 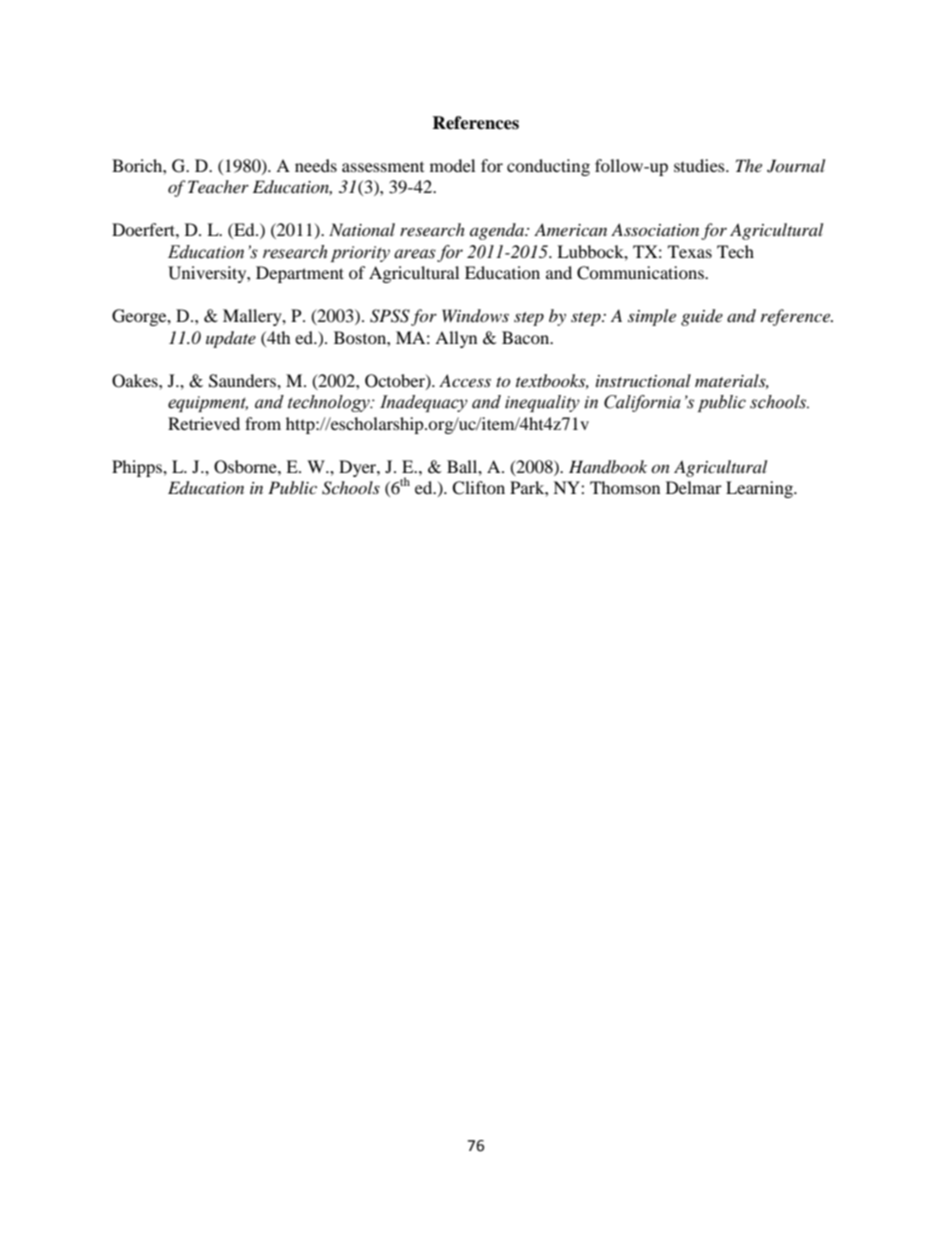 What do you see at coordinates (218, 186) in the screenshot?
I see `Teacher` at bounding box center [218, 186].
